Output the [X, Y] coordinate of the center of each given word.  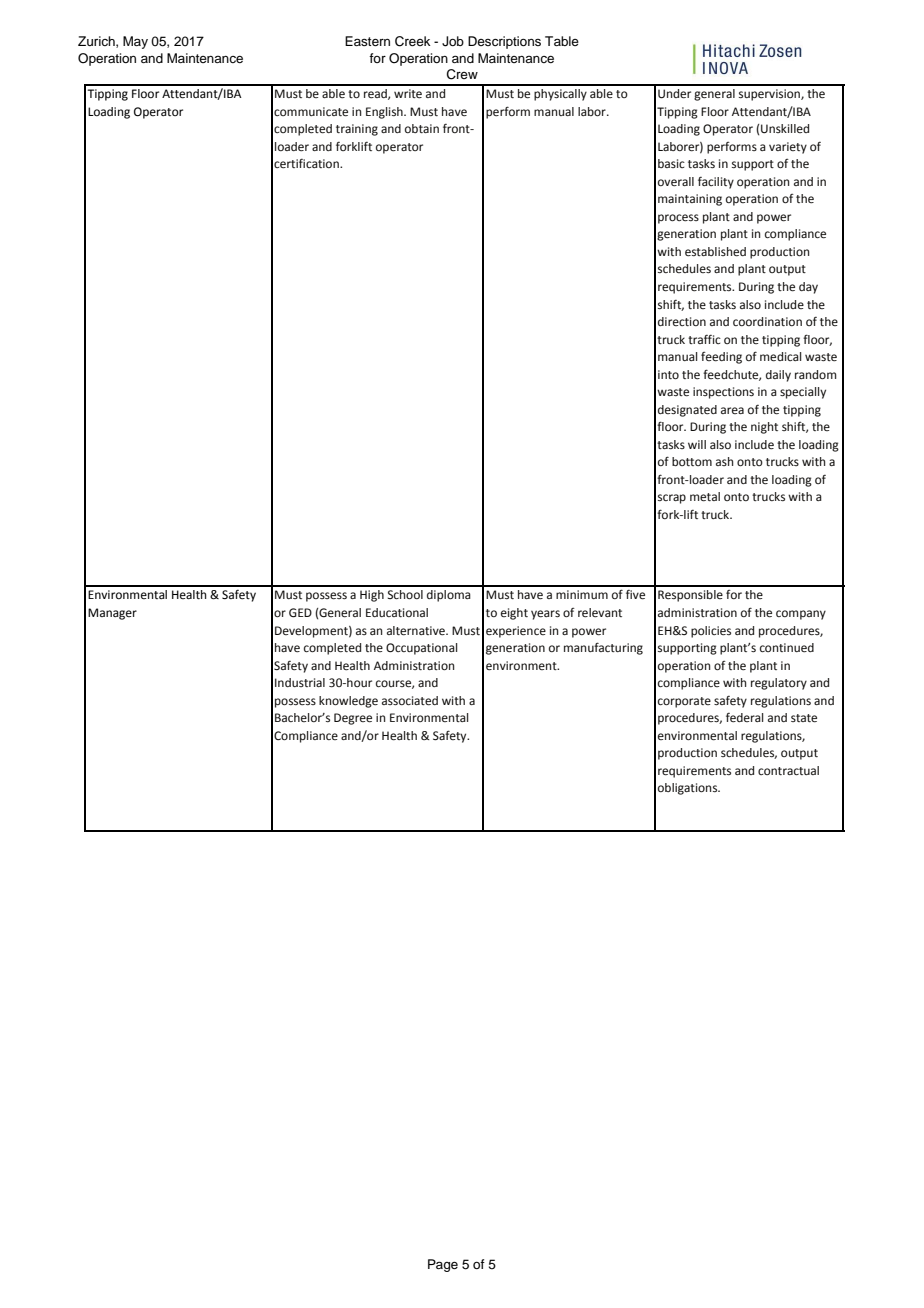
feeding [721, 358]
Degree [353, 719]
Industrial [300, 682]
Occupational [422, 649]
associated [410, 701]
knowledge [348, 702]
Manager [112, 614]
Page [443, 1265]
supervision [770, 95]
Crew [462, 74]
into [668, 375]
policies [711, 632]
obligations [689, 789]
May [135, 42]
